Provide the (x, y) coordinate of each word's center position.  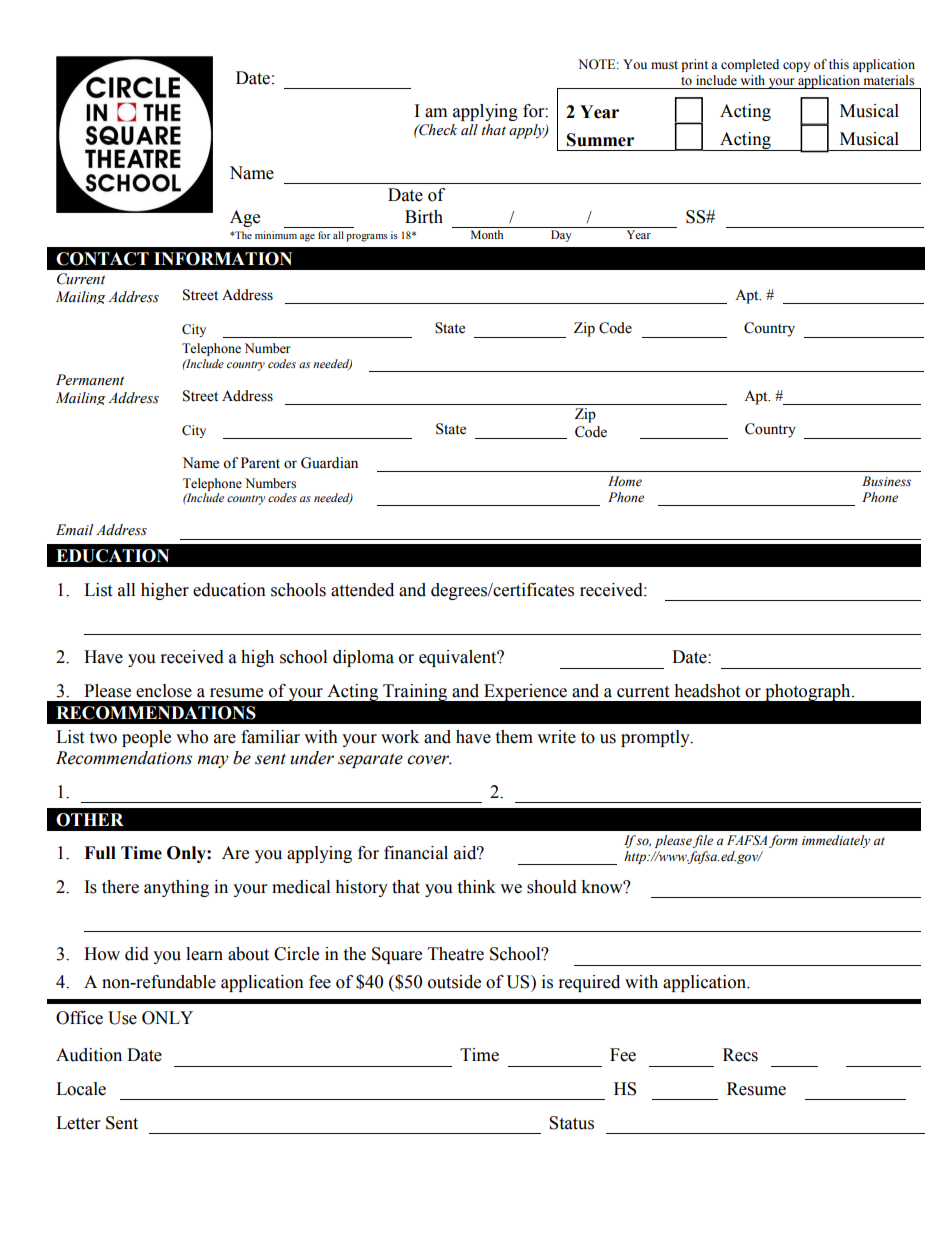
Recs (740, 1055)
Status (571, 1123)
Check (437, 130)
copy (796, 67)
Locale (81, 1089)
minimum (276, 235)
